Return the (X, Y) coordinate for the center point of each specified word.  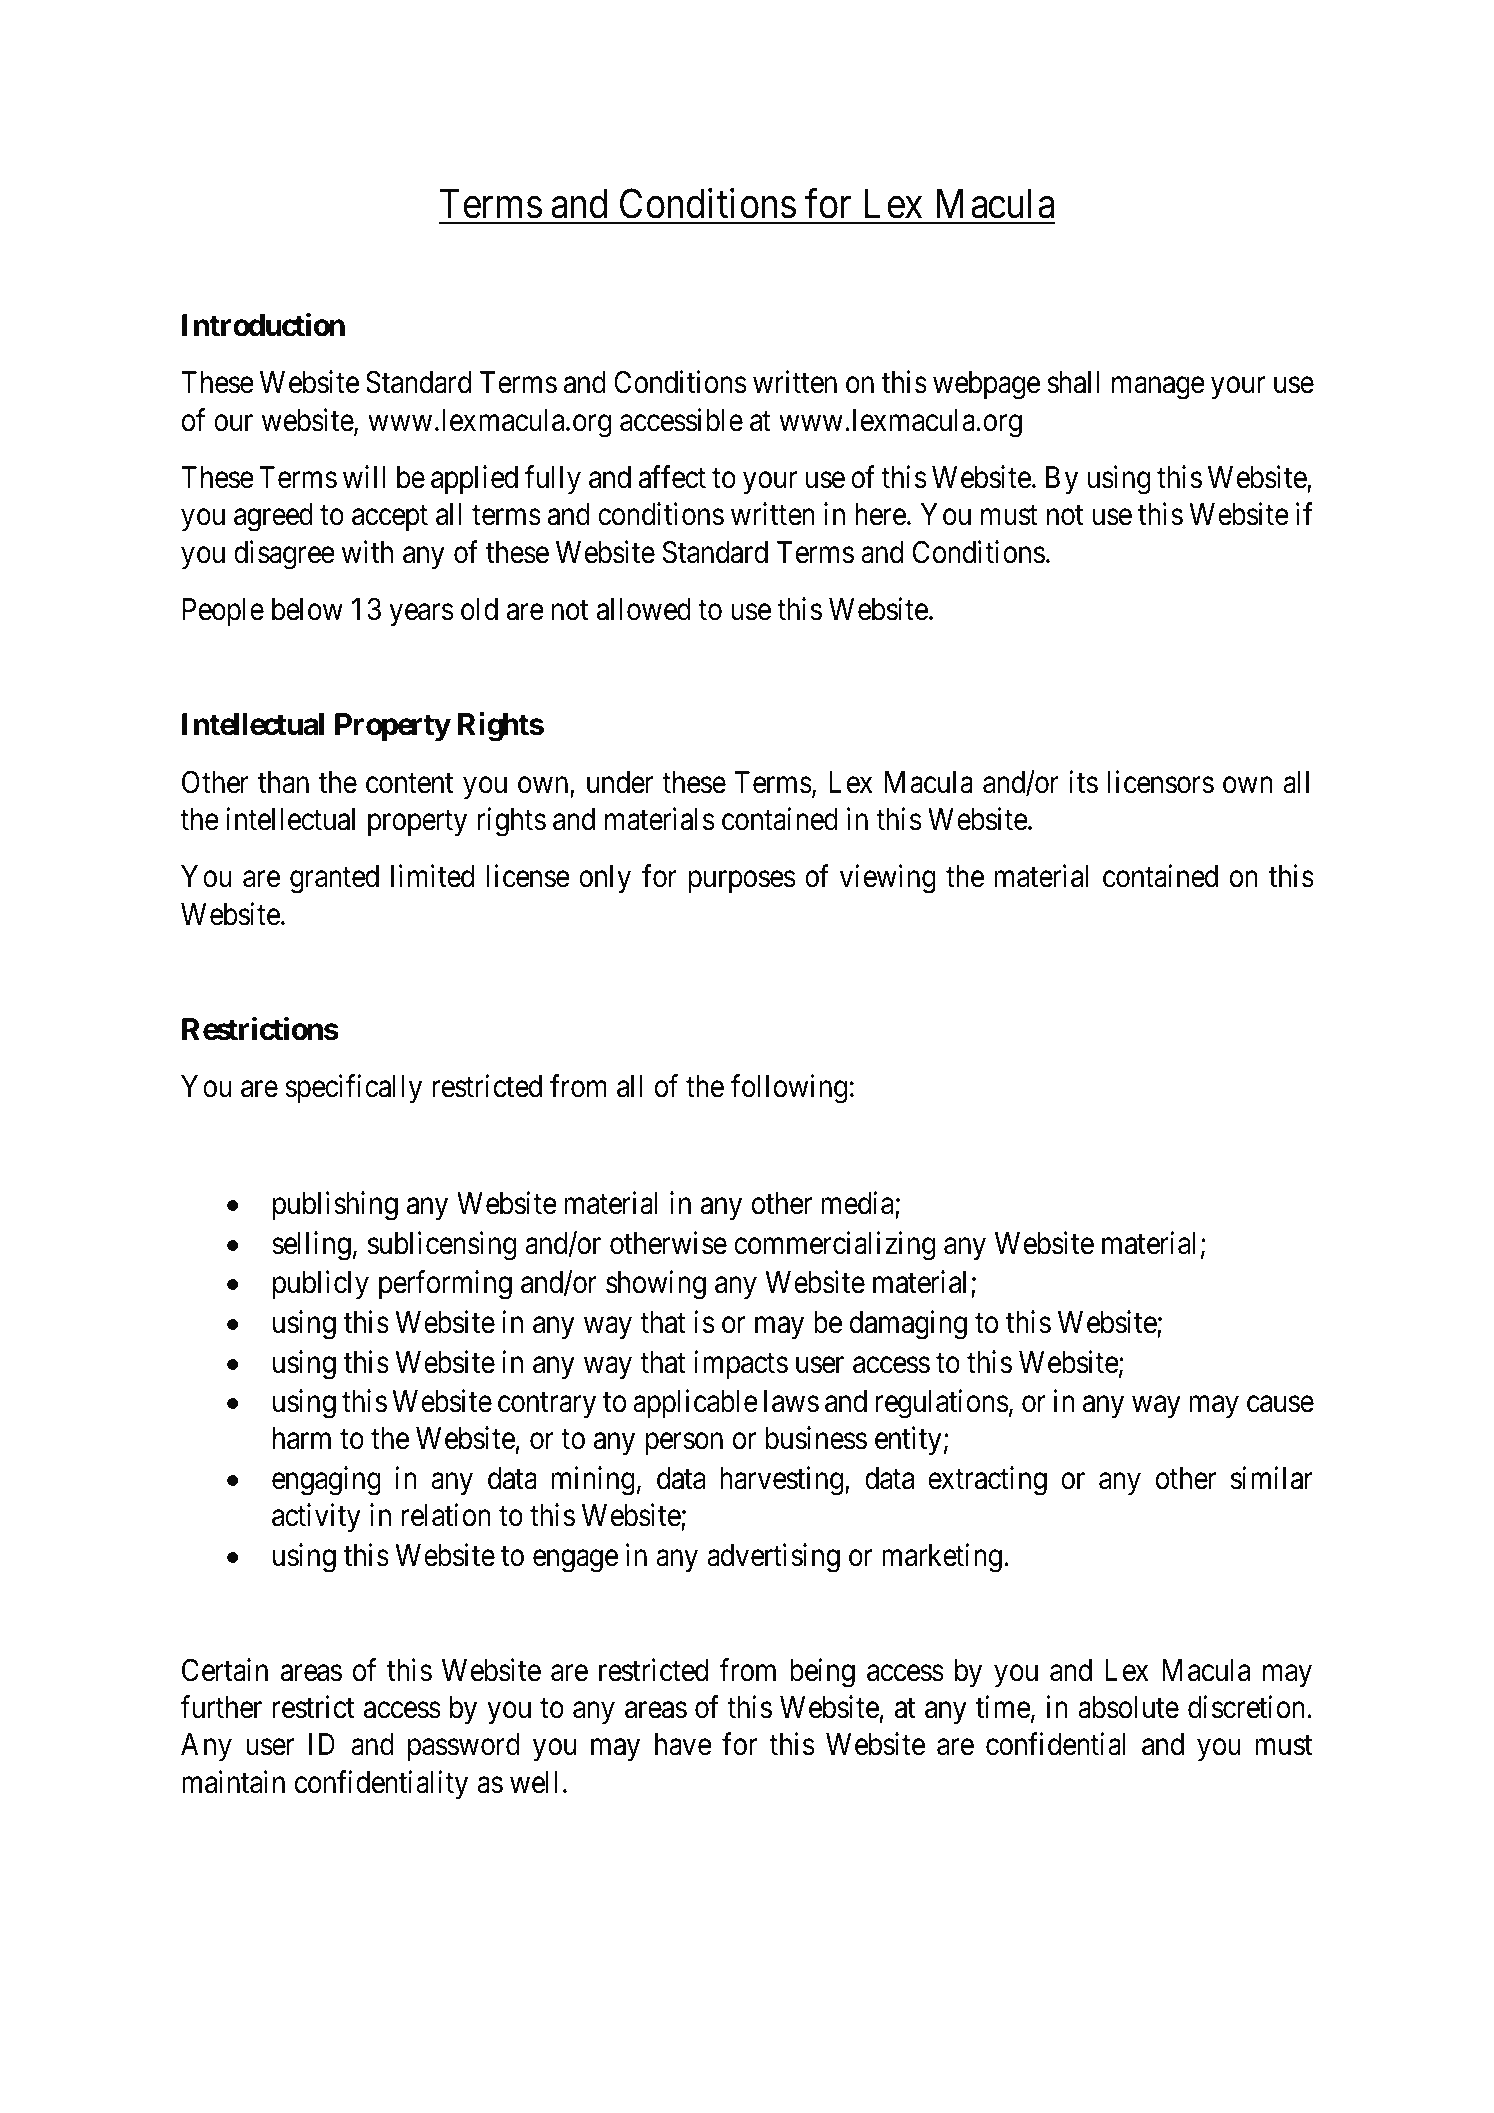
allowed (644, 609)
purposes (742, 882)
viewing (888, 879)
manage (1158, 388)
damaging (908, 1325)
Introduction (263, 325)
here (880, 514)
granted (334, 879)
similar (1272, 1478)
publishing (335, 1206)
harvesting (781, 1481)
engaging (326, 1481)
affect (672, 477)
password (464, 1747)
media (859, 1205)
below (307, 609)
